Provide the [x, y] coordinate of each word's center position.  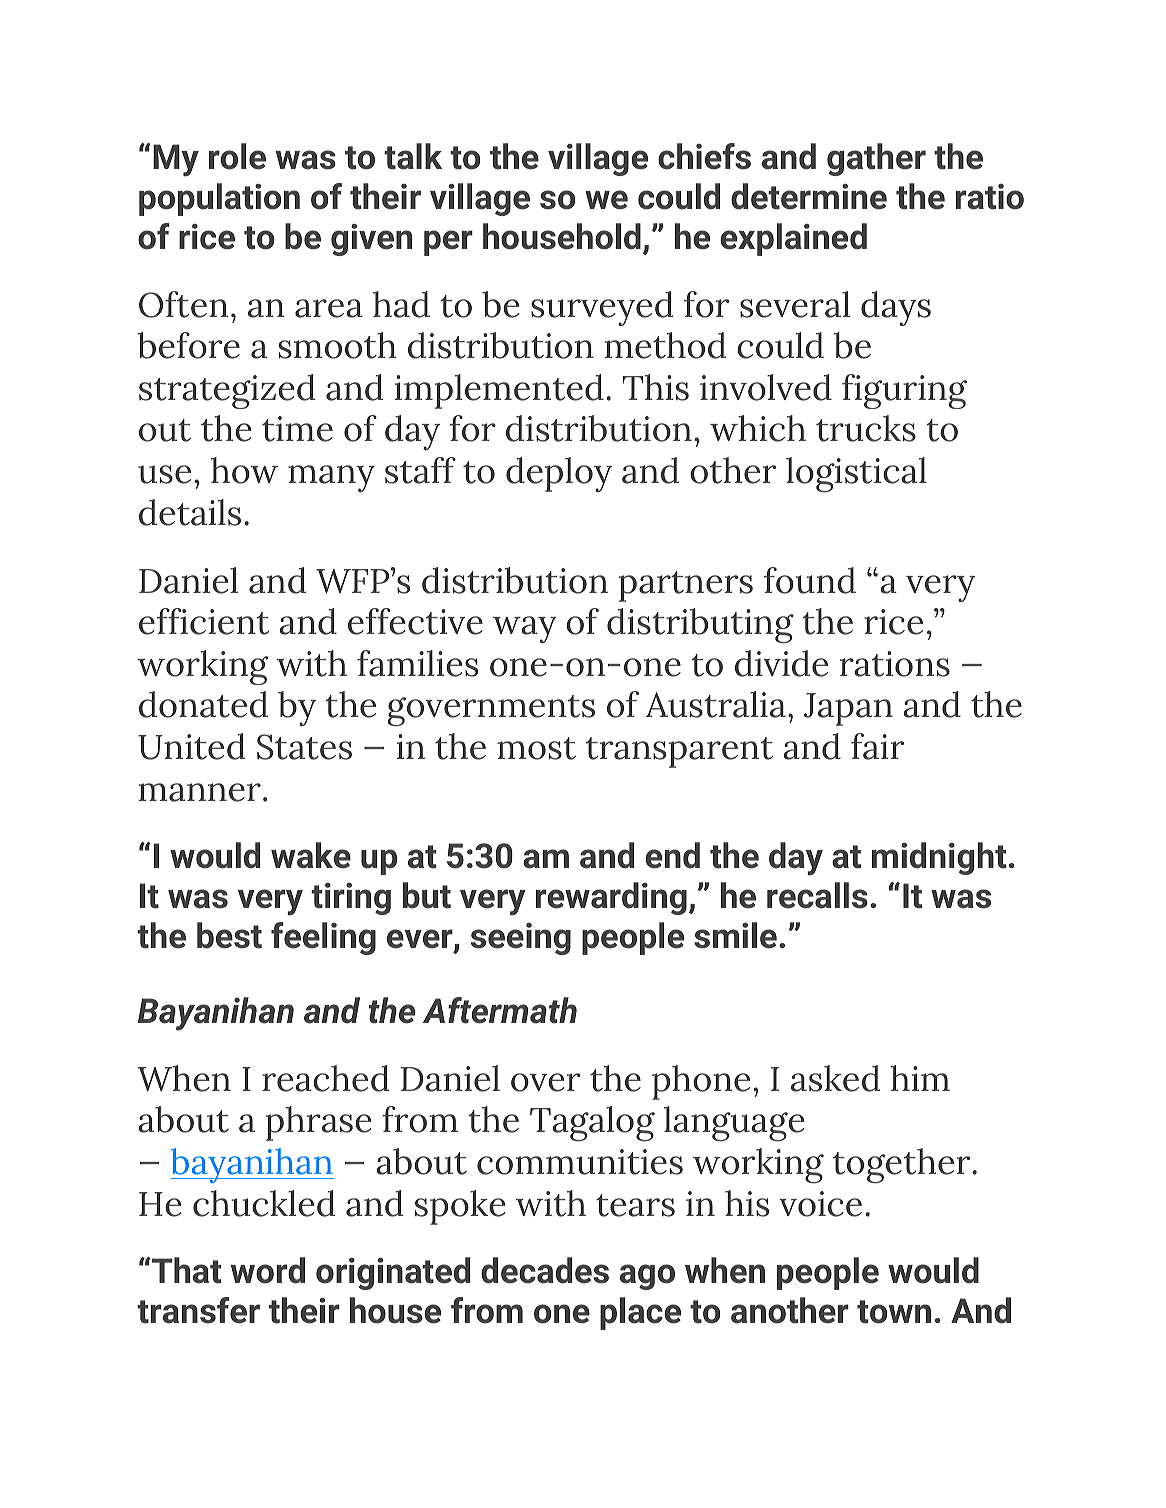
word [268, 1270]
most [536, 748]
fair [877, 746]
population [219, 199]
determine [809, 196]
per [448, 243]
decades [545, 1270]
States [304, 747]
